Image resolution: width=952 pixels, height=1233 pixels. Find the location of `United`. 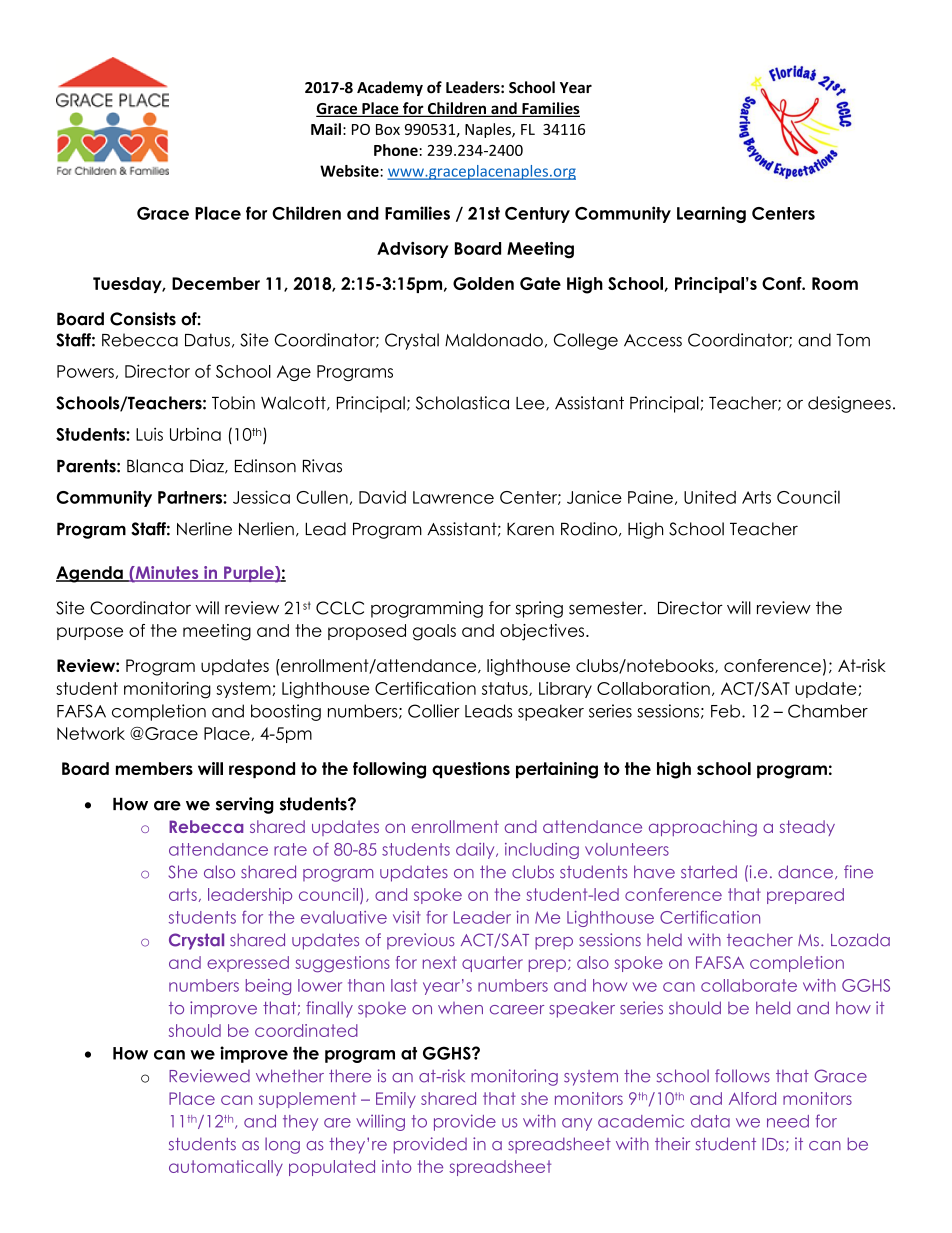

United is located at coordinates (710, 497).
